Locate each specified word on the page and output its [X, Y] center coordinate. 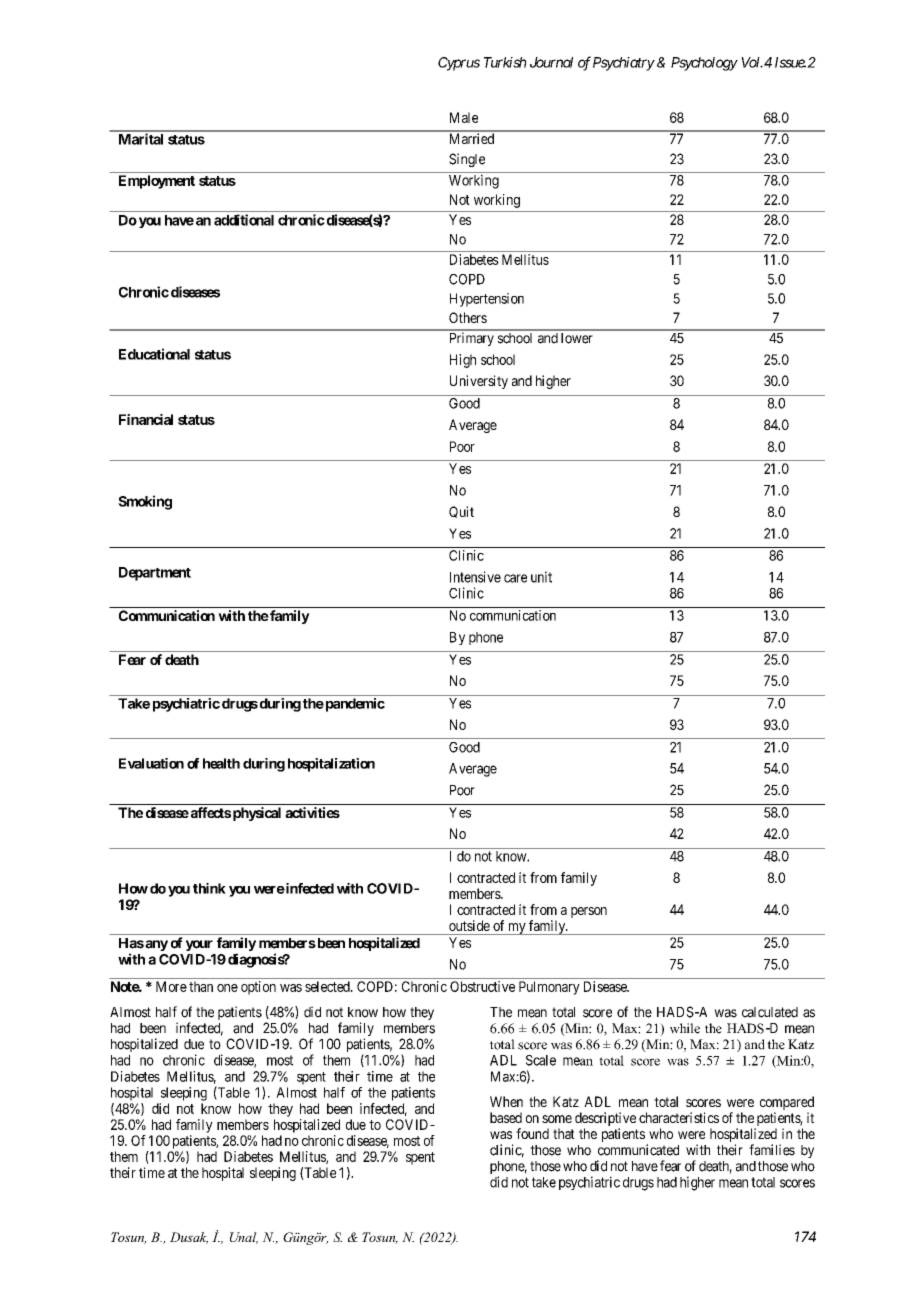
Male [464, 117]
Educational [154, 354]
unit [541, 577]
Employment [157, 182]
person [589, 912]
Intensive [475, 577]
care [515, 578]
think [209, 888]
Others [468, 317]
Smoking [145, 502]
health [221, 763]
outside [469, 925]
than [201, 986]
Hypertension [487, 300]
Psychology [704, 64]
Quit [461, 512]
